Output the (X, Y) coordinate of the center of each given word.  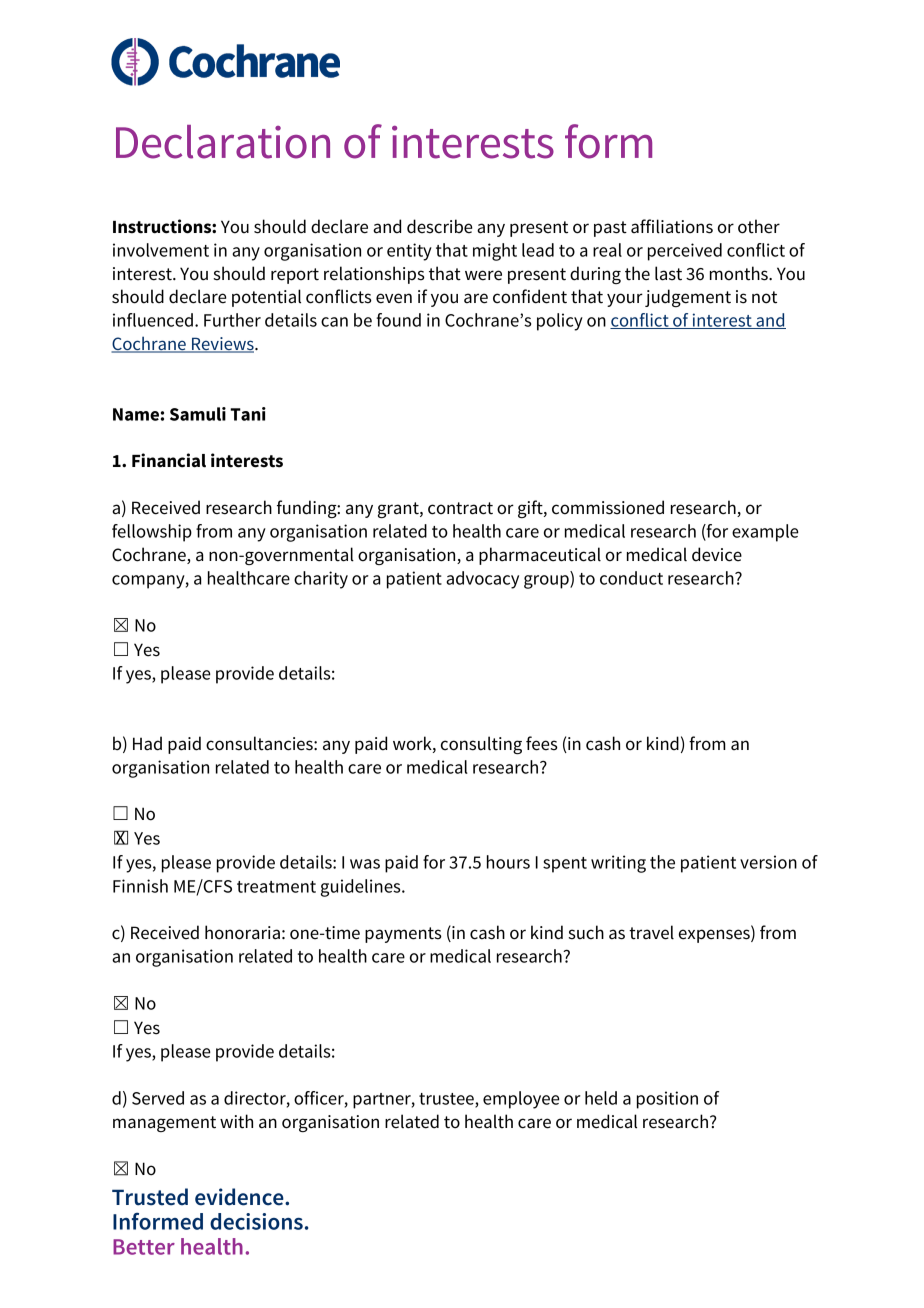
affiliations (672, 226)
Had (147, 743)
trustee (447, 1100)
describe (439, 226)
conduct (631, 578)
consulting (481, 745)
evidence (240, 1197)
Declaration (223, 142)
